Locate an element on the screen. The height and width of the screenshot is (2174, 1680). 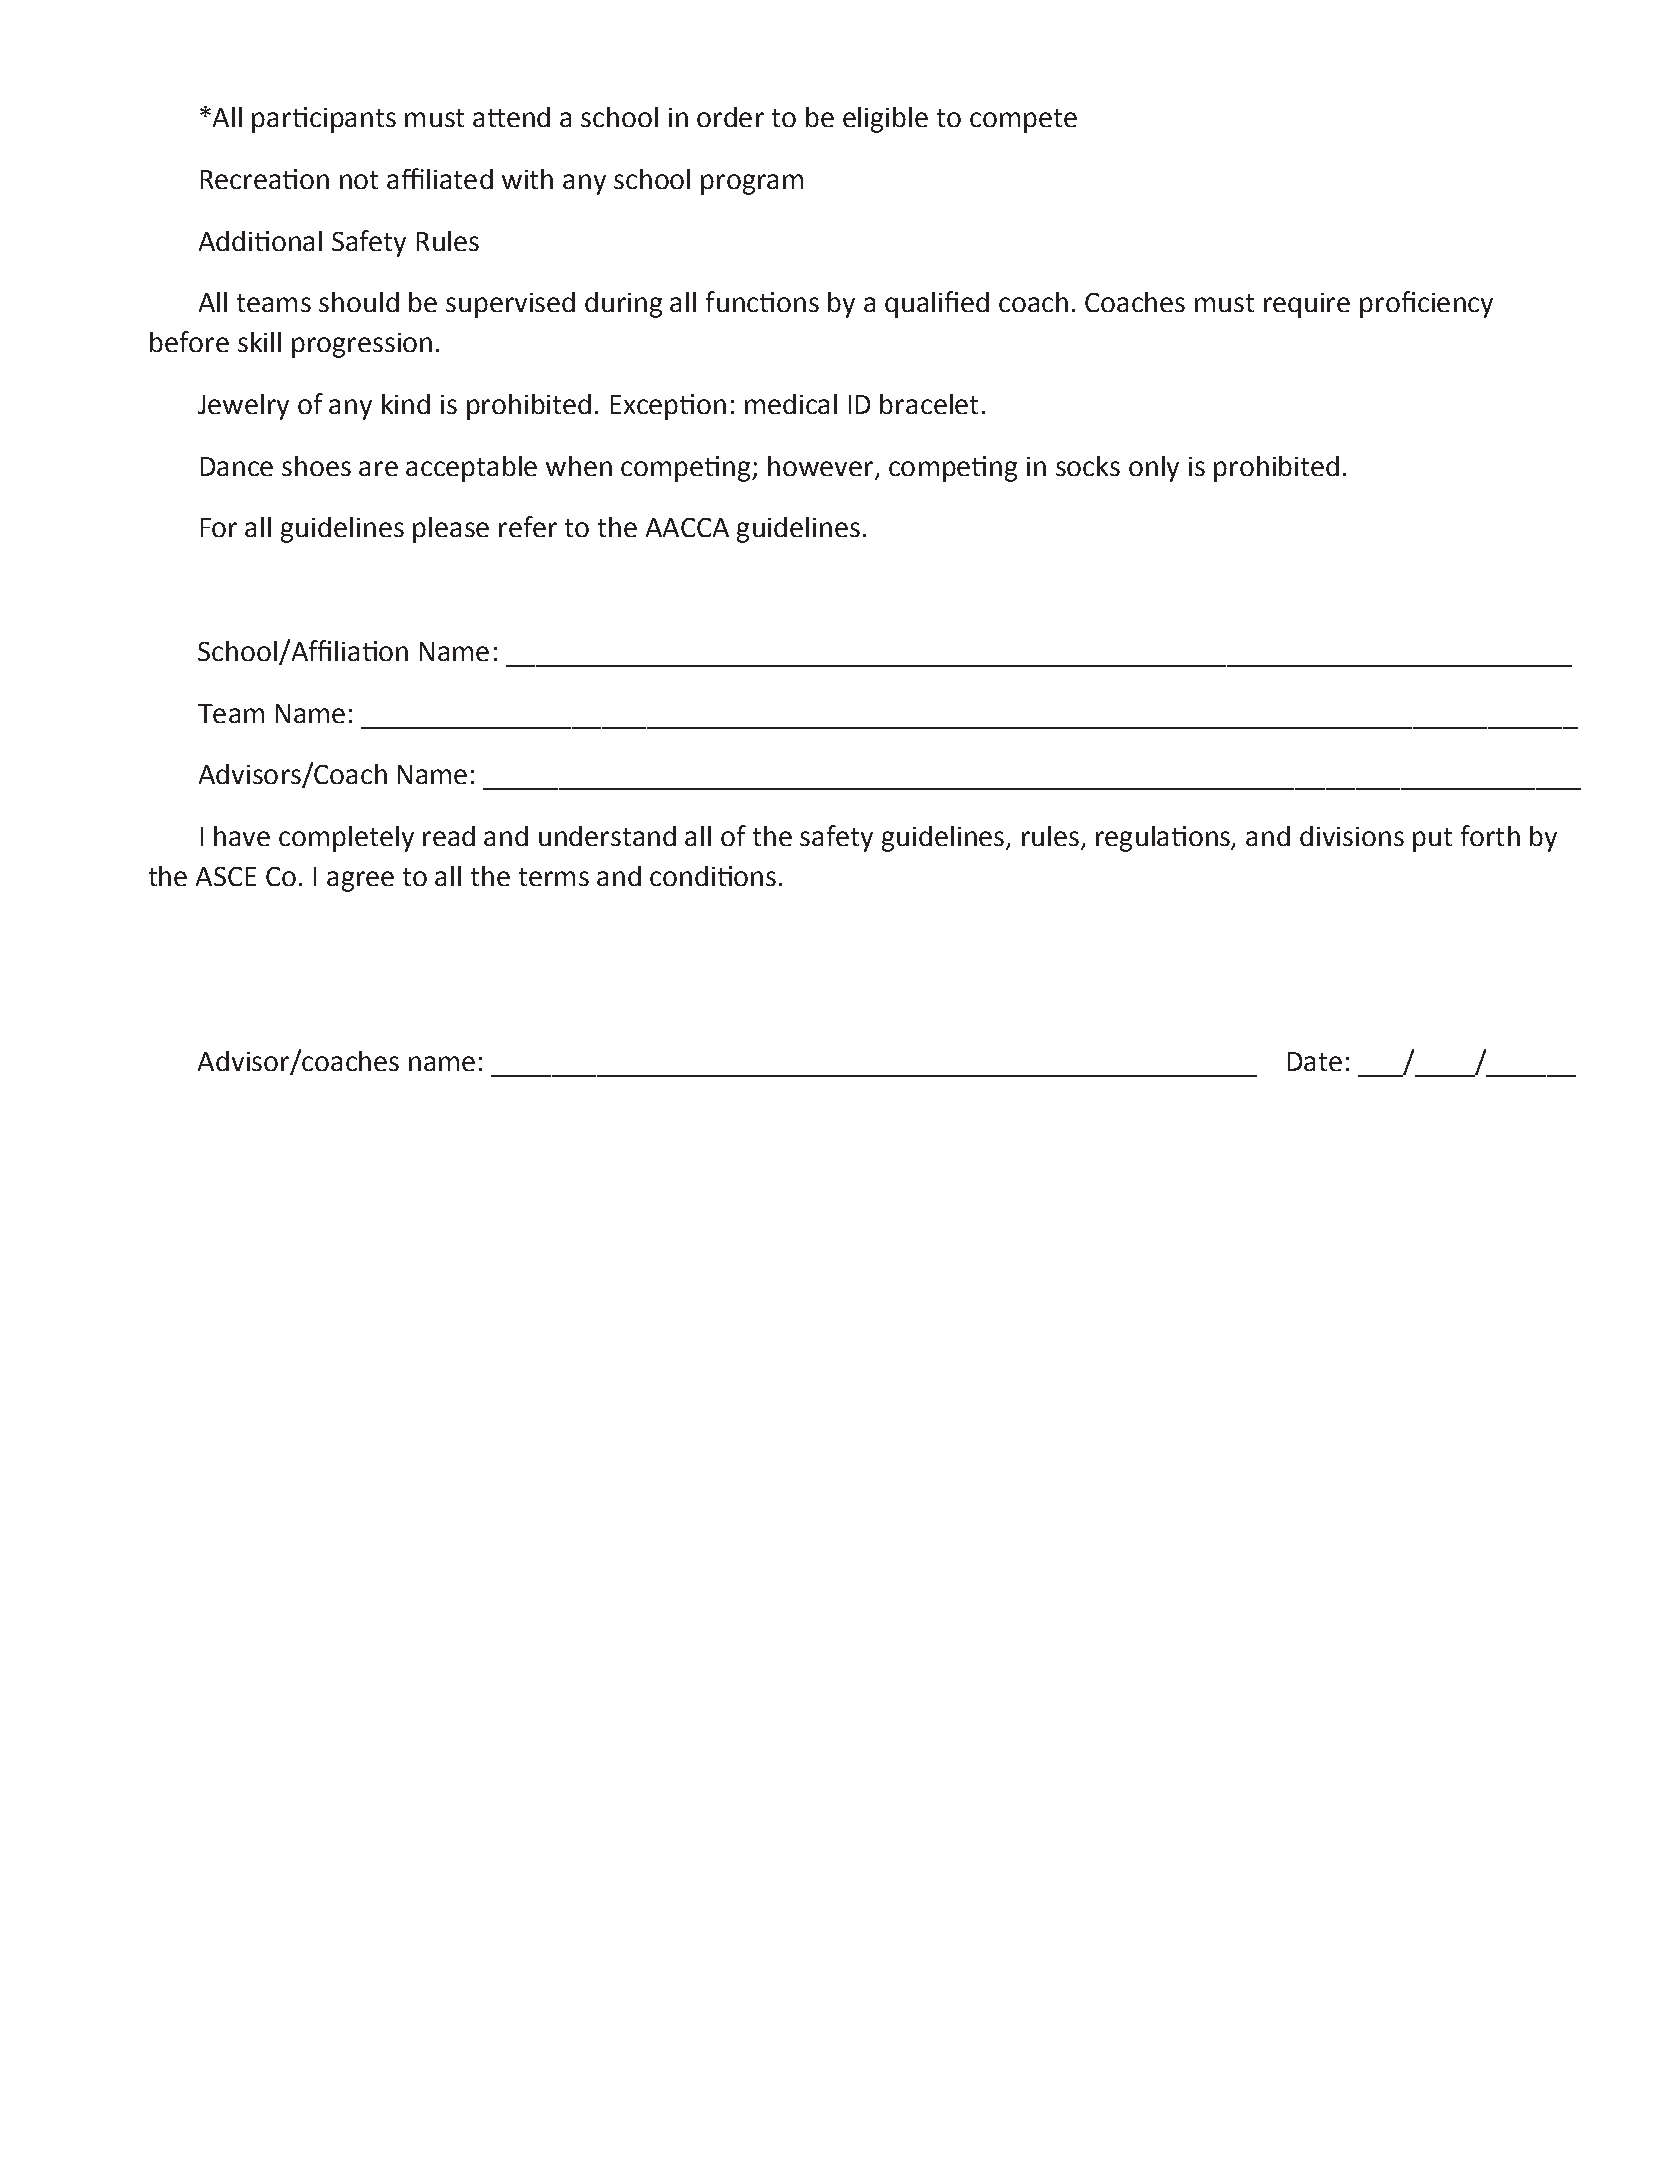
understand is located at coordinates (607, 836).
